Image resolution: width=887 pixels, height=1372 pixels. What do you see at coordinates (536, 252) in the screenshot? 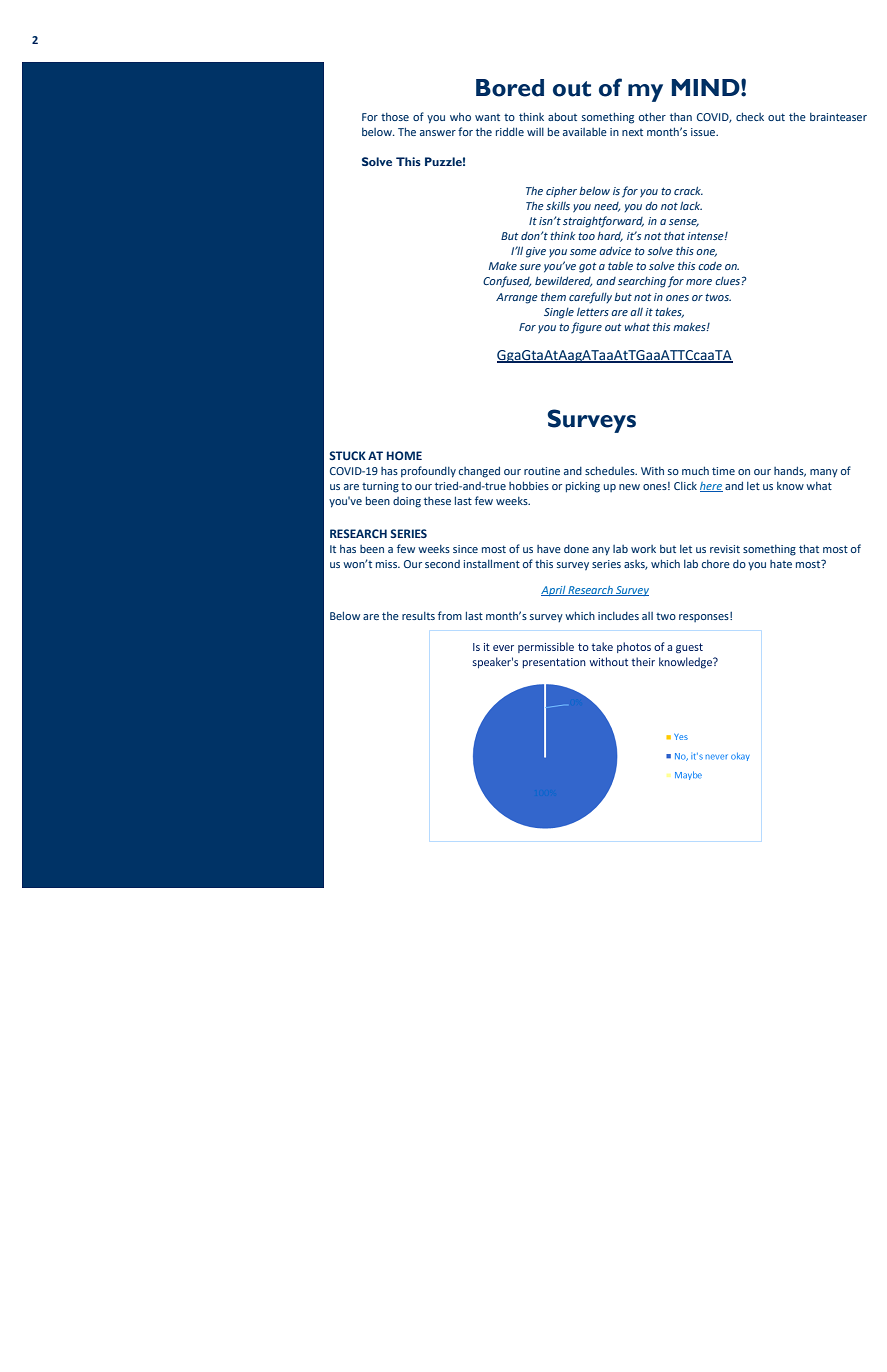
I see `give` at bounding box center [536, 252].
